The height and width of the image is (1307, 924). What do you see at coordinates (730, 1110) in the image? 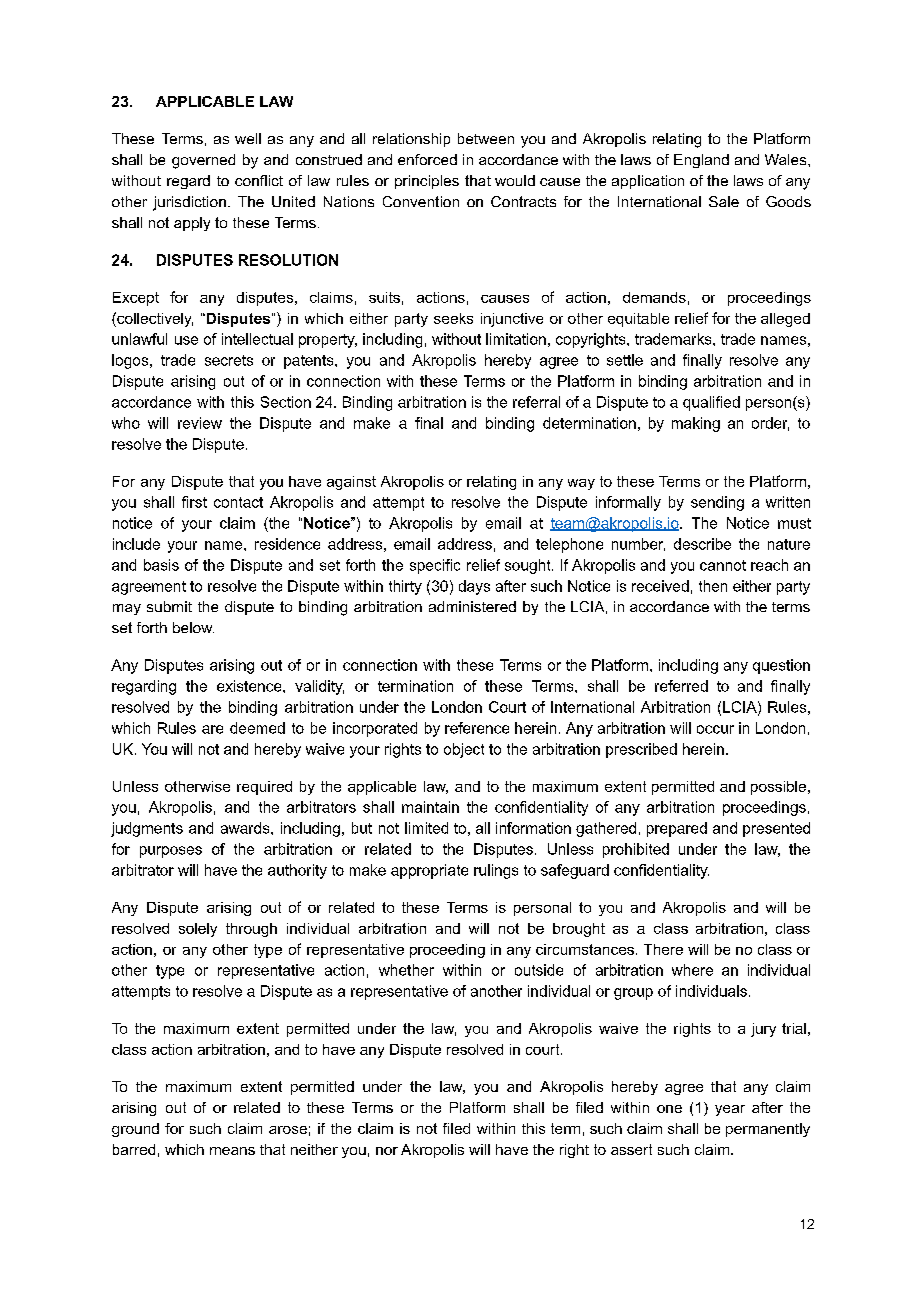
I see `year` at bounding box center [730, 1110].
